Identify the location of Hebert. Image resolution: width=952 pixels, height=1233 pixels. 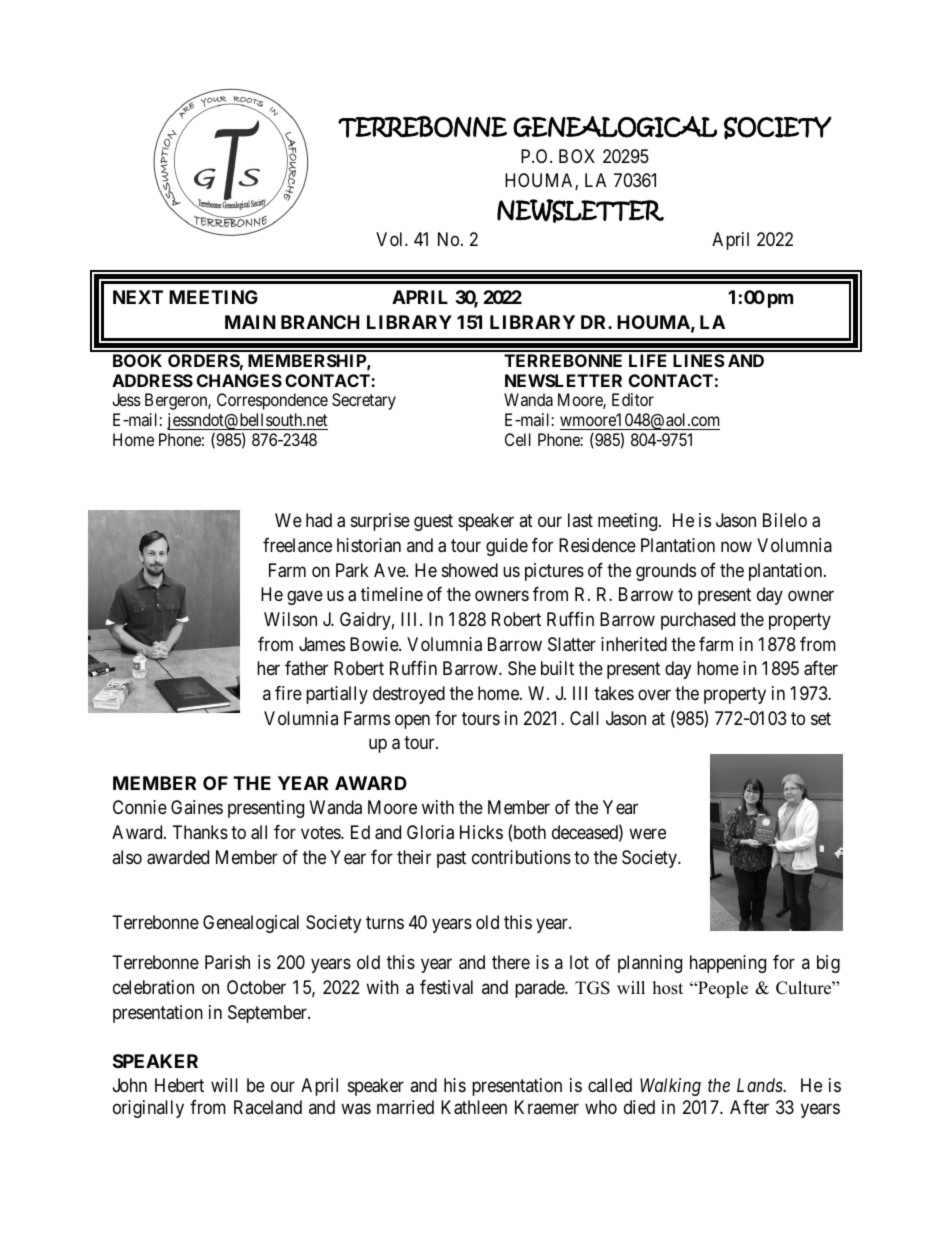
(179, 1085).
